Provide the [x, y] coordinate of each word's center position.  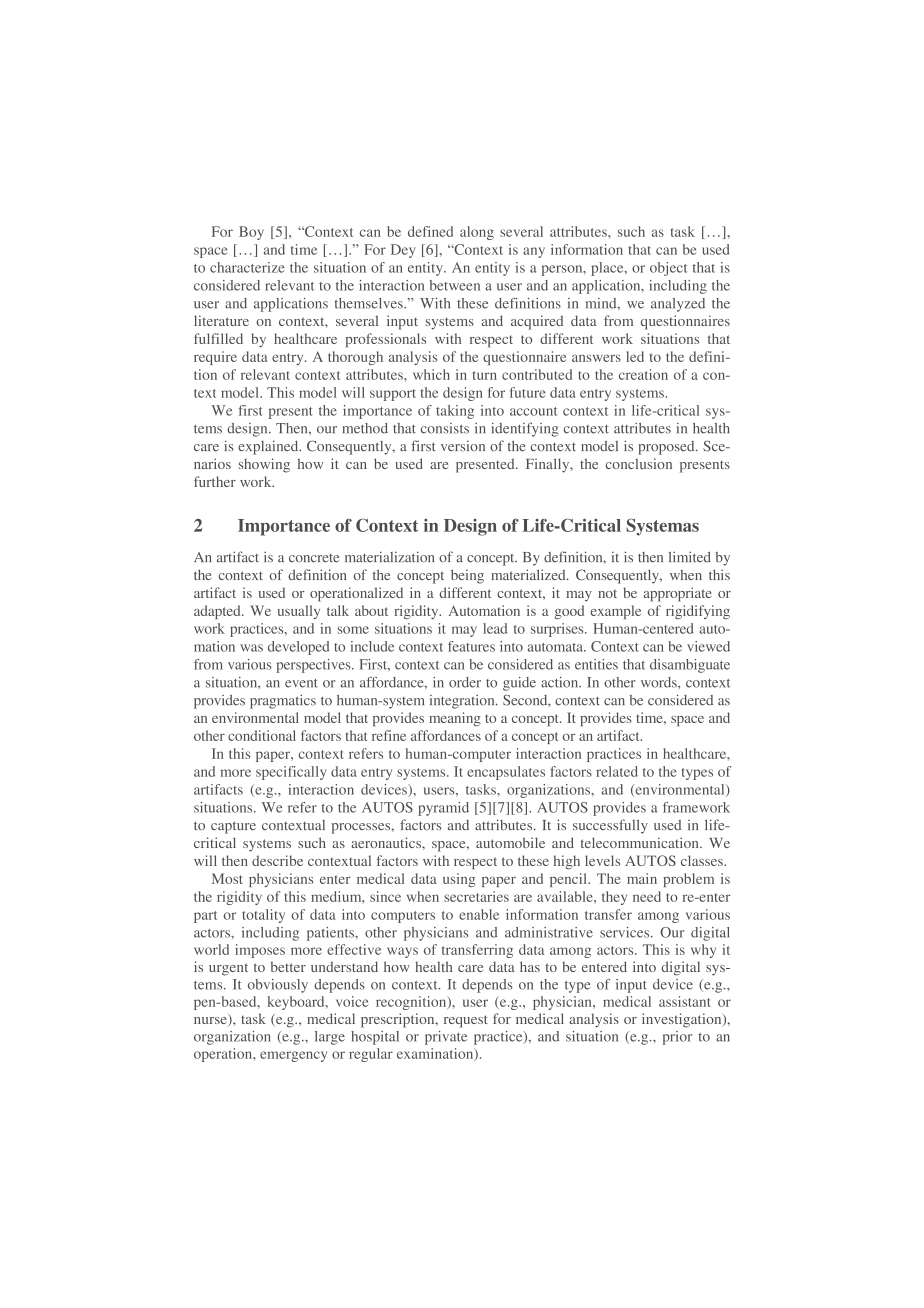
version [463, 445]
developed [298, 648]
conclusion [638, 463]
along [477, 233]
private [446, 1038]
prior [677, 1038]
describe [277, 860]
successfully [610, 826]
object [668, 269]
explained [269, 447]
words [660, 682]
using [459, 880]
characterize [247, 267]
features [471, 646]
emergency [293, 1056]
